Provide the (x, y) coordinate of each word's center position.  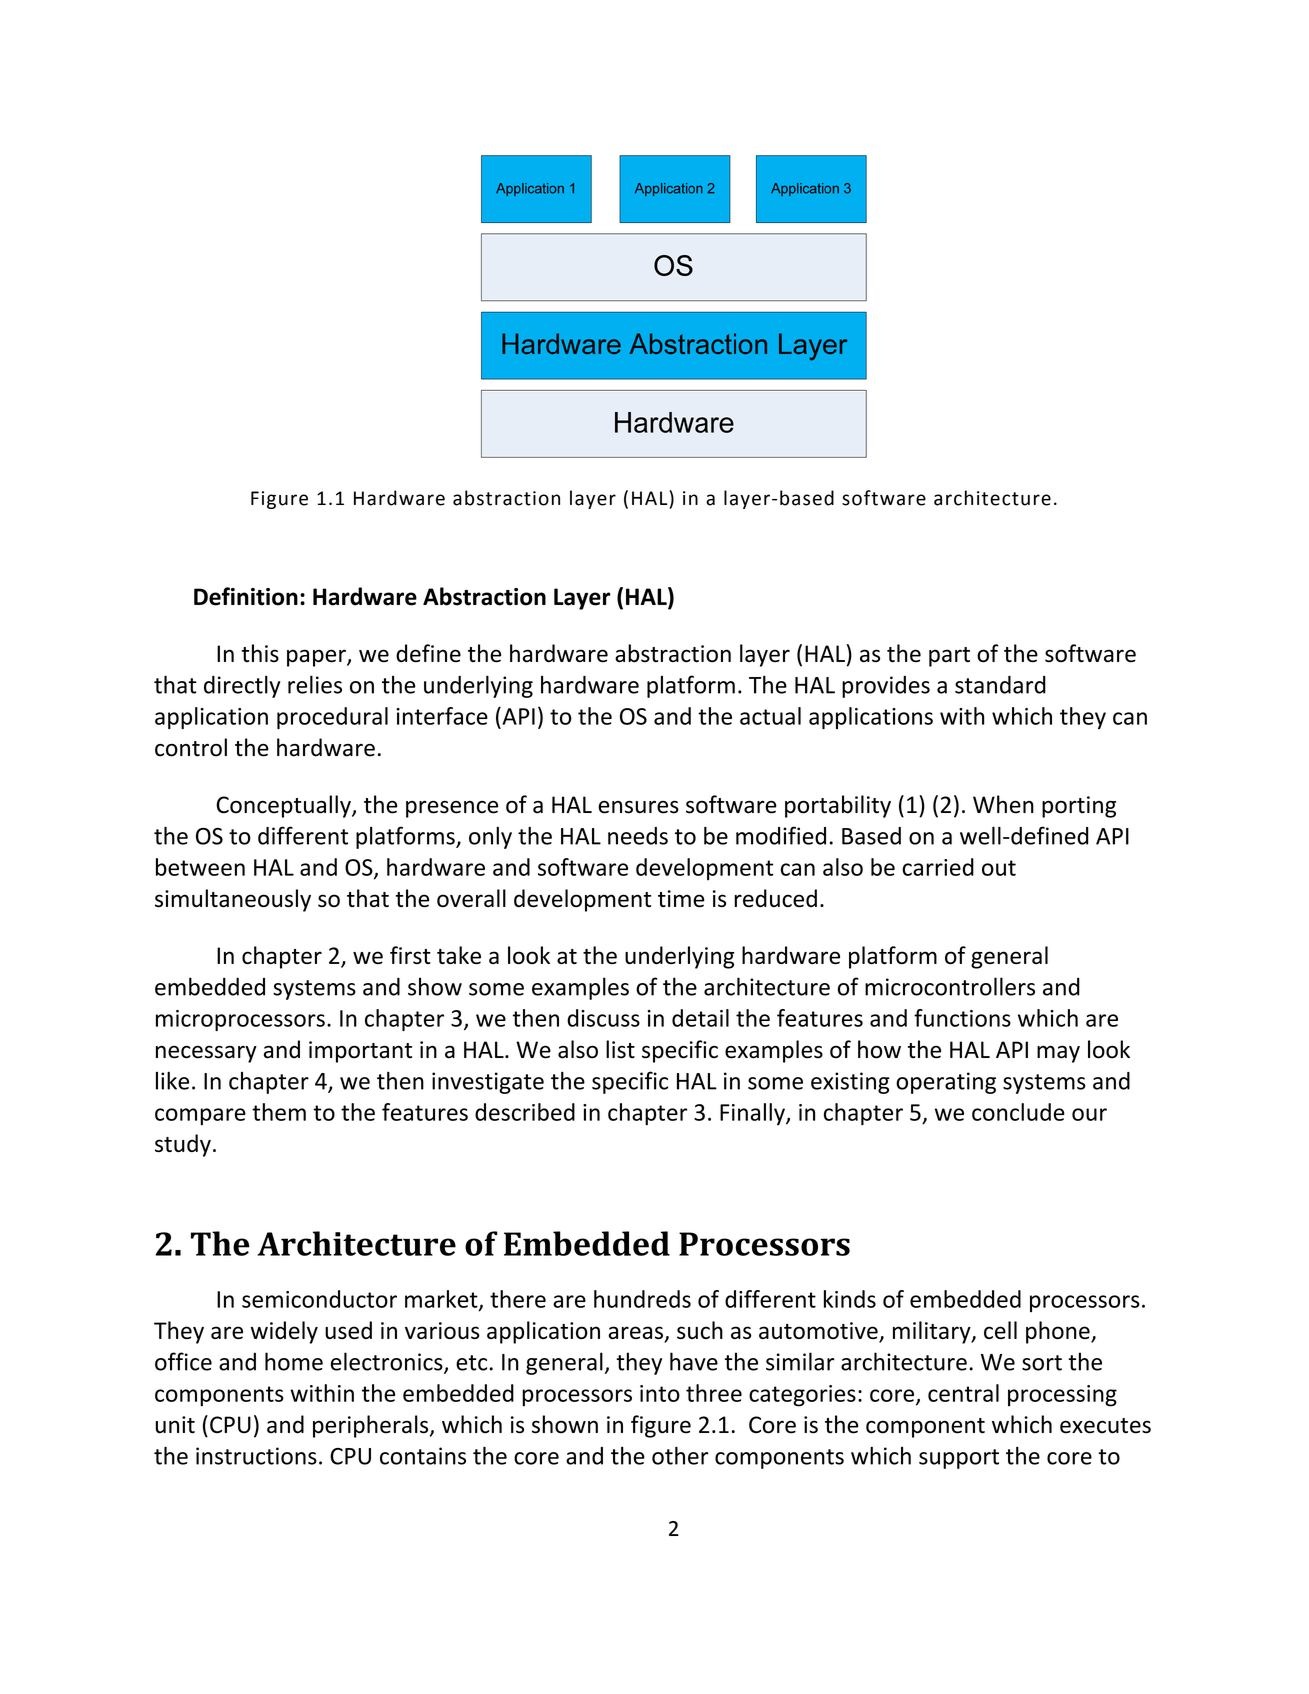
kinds (850, 1299)
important (360, 1052)
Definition (246, 596)
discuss (603, 1018)
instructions (256, 1456)
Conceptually (284, 806)
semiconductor (319, 1299)
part (949, 657)
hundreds (642, 1299)
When (1003, 804)
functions (962, 1018)
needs (638, 836)
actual (770, 716)
